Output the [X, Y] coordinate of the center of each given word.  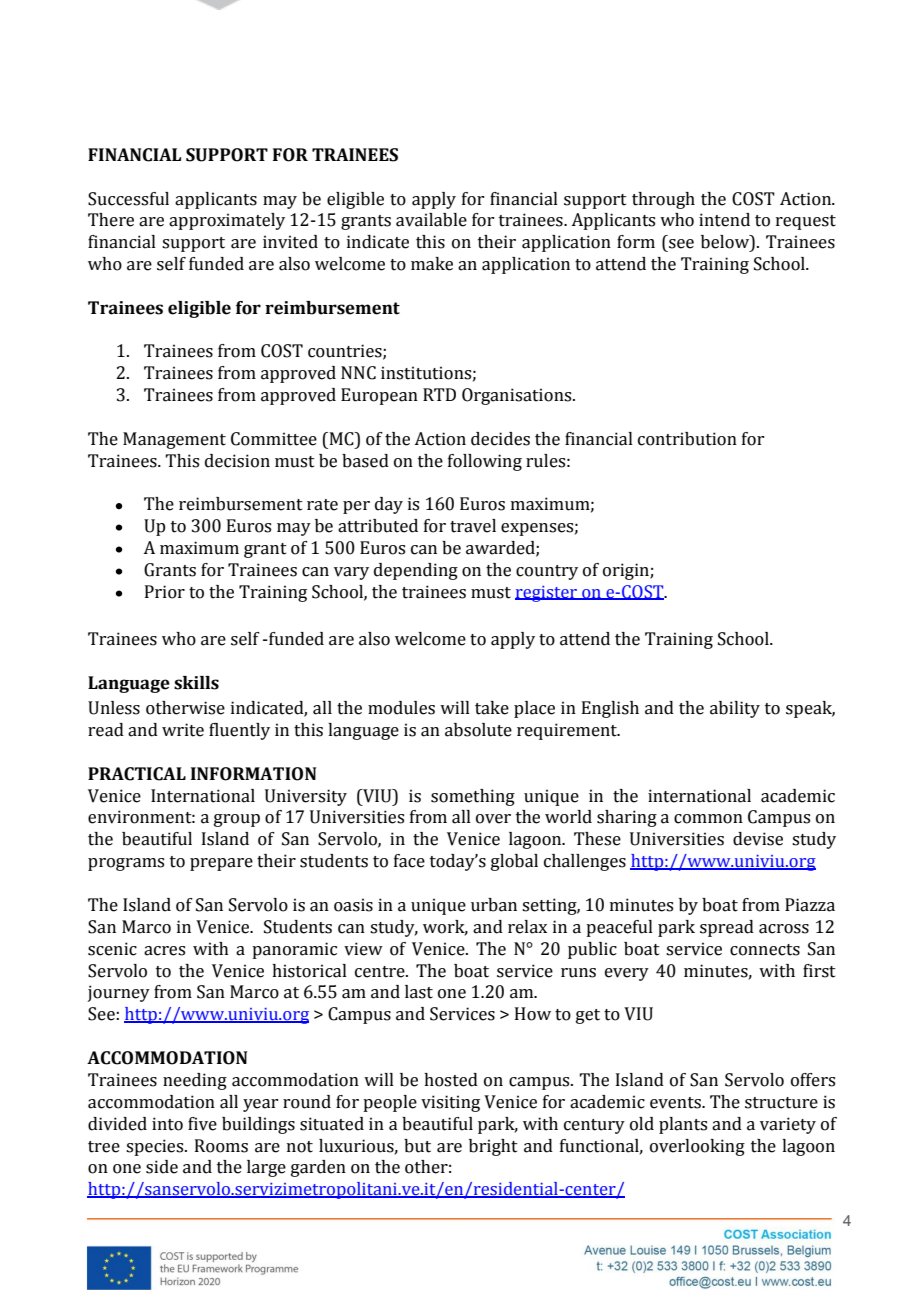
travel [473, 526]
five [202, 1124]
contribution [687, 439]
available [431, 220]
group [237, 820]
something [473, 797]
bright [493, 1147]
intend [724, 220]
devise [758, 839]
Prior [165, 592]
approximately [227, 221]
